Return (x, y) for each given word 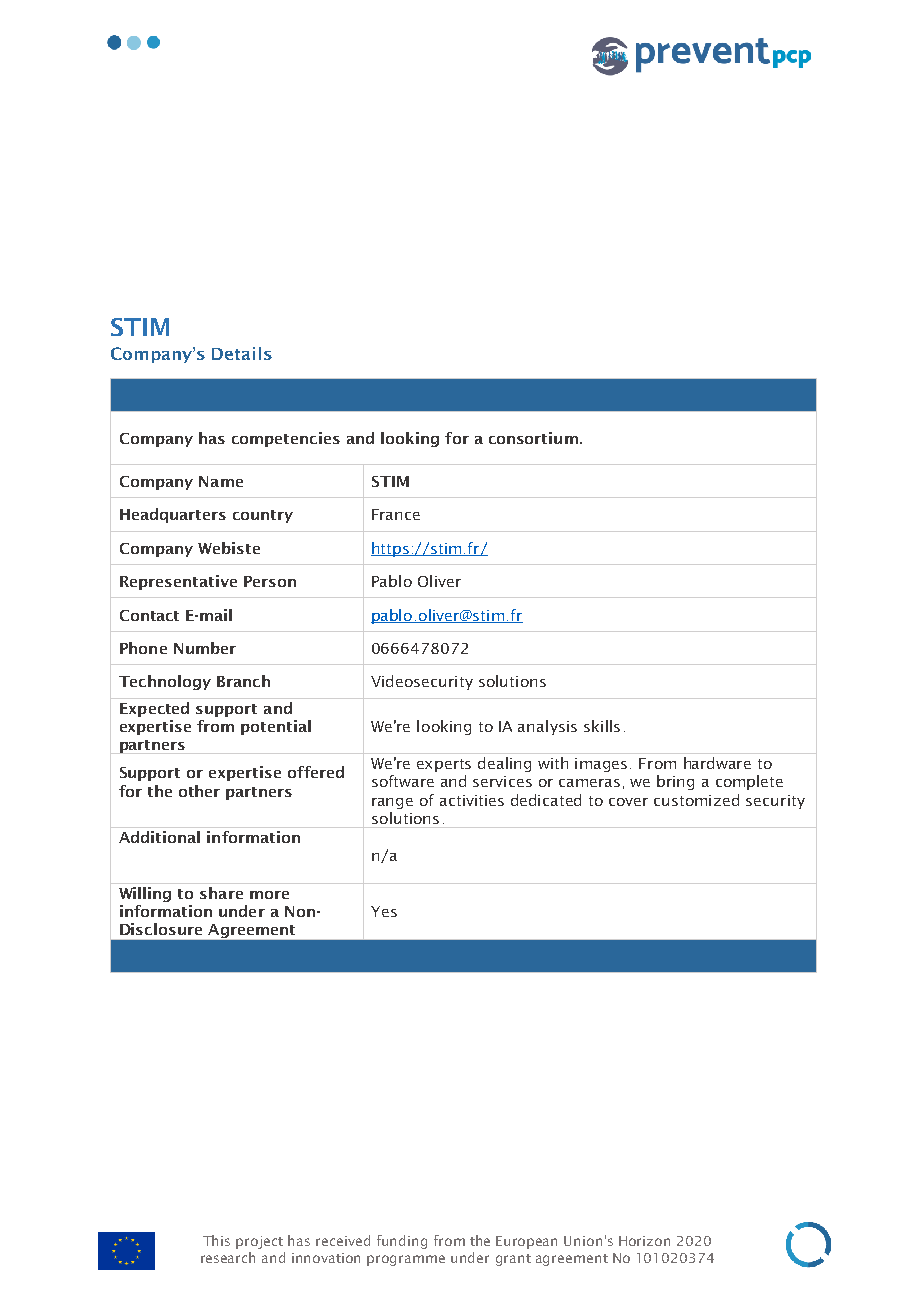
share (221, 893)
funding (402, 1242)
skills (602, 726)
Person (270, 581)
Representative (178, 582)
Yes (384, 911)
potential (276, 727)
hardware (717, 763)
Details (242, 353)
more (269, 895)
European (526, 1242)
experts (444, 765)
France (396, 514)
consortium (533, 438)
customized (696, 800)
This (216, 1240)
